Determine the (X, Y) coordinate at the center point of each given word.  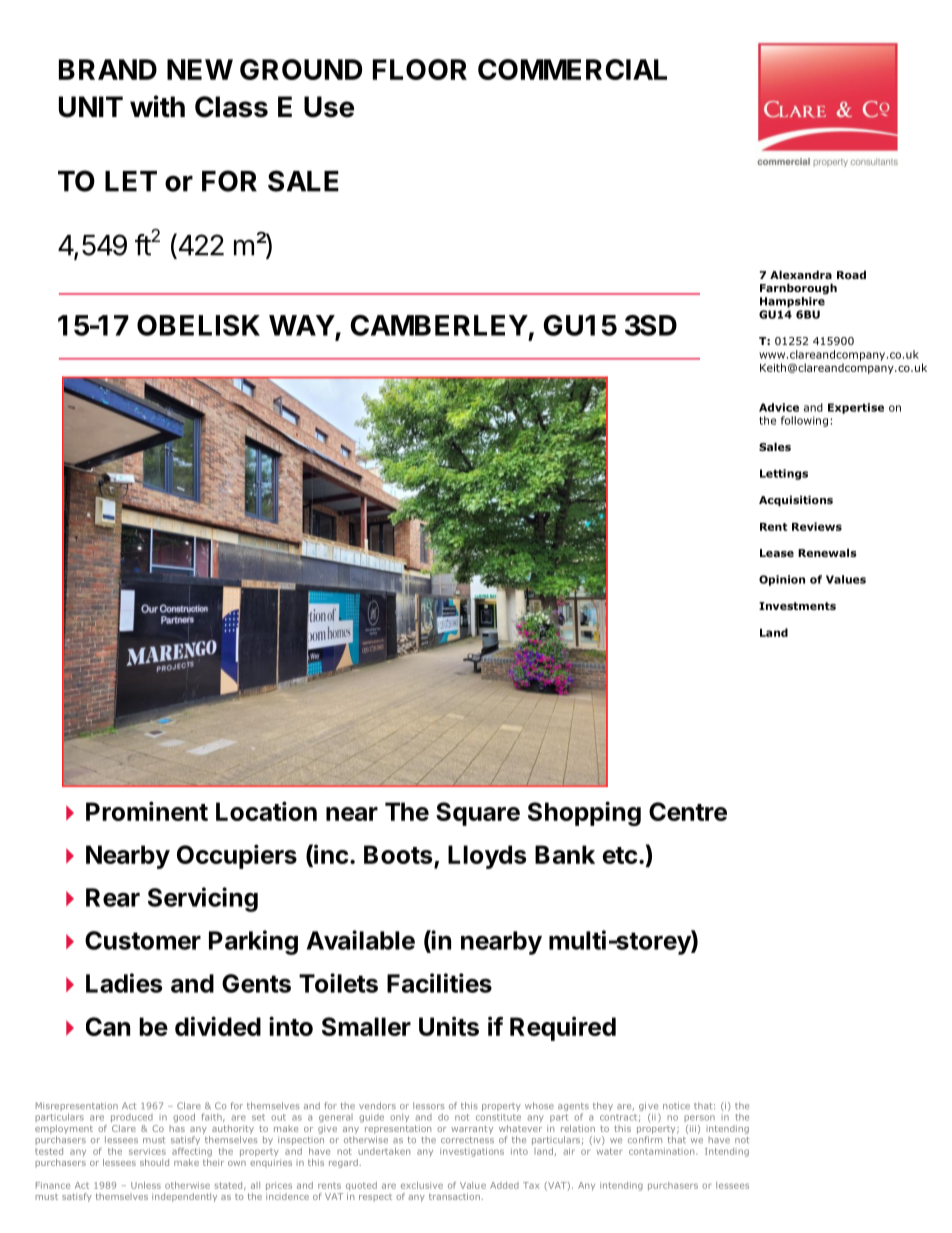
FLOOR (420, 69)
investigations (472, 1152)
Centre (688, 811)
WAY (302, 325)
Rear (113, 897)
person (699, 1118)
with (157, 106)
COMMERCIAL (572, 69)
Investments (797, 606)
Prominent (147, 811)
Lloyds (487, 857)
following (804, 421)
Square (478, 814)
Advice (779, 407)
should (154, 1162)
